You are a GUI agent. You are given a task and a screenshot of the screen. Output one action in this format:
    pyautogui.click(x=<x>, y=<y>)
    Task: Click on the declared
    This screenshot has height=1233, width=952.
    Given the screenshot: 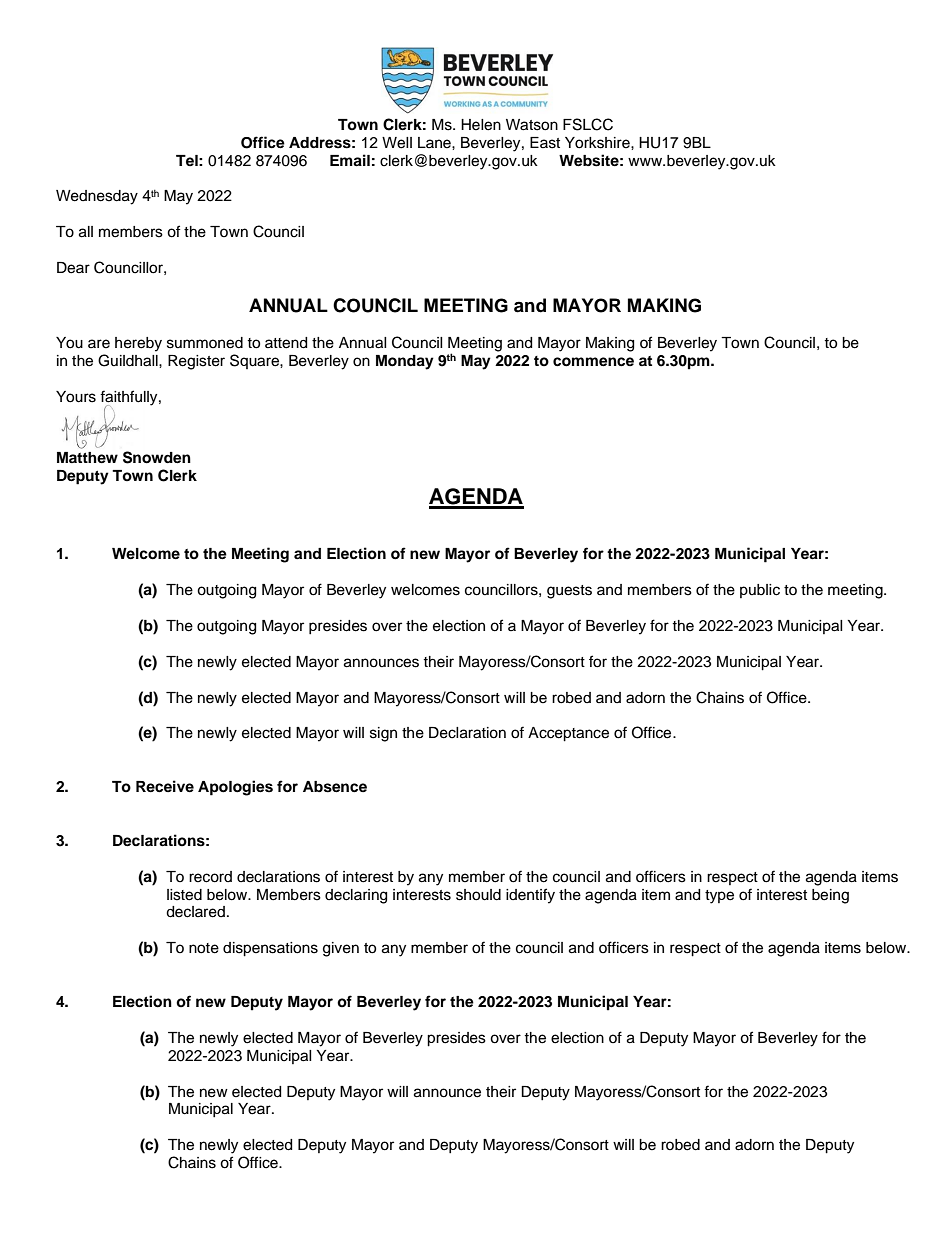 What is the action you would take?
    pyautogui.click(x=195, y=912)
